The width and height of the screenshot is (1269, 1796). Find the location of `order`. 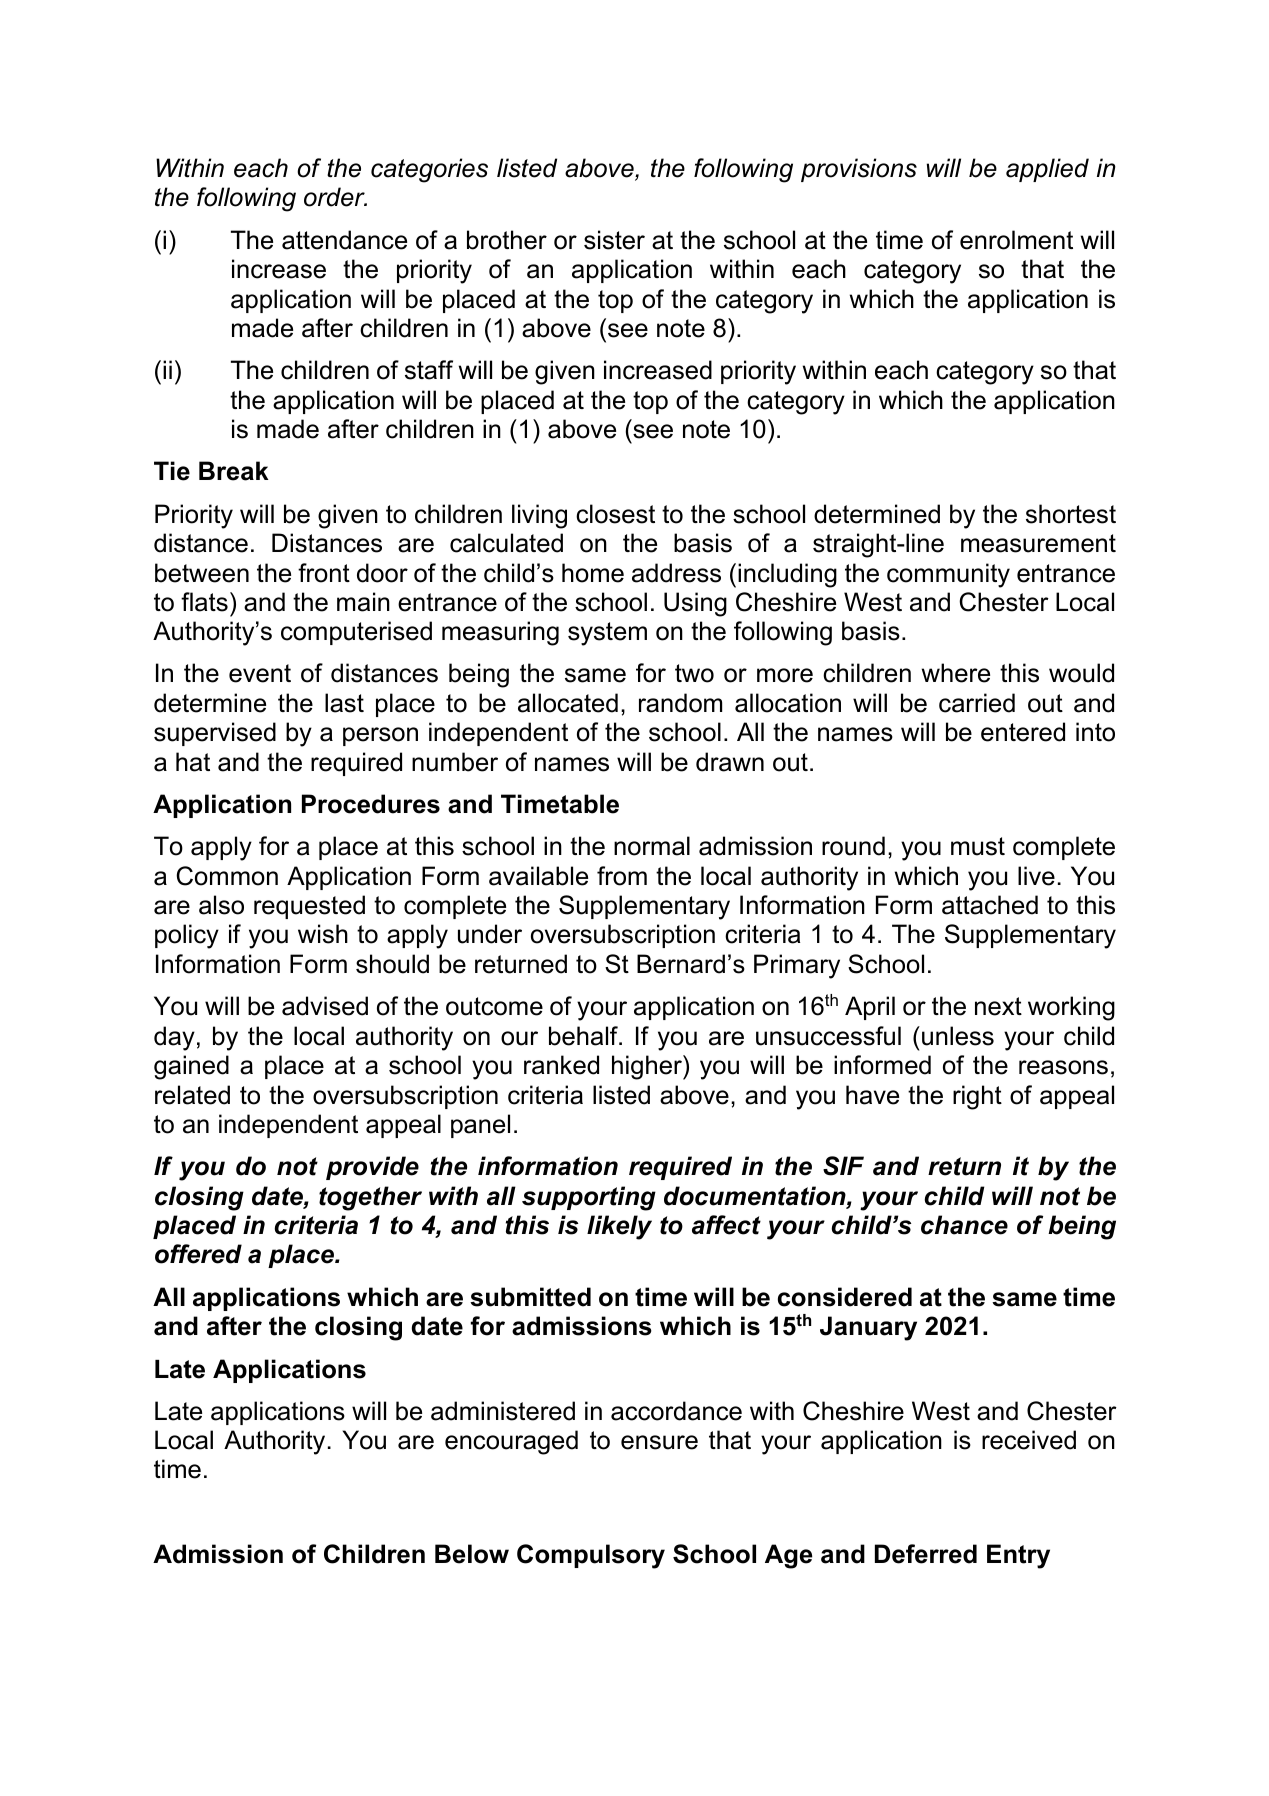

order is located at coordinates (335, 197).
